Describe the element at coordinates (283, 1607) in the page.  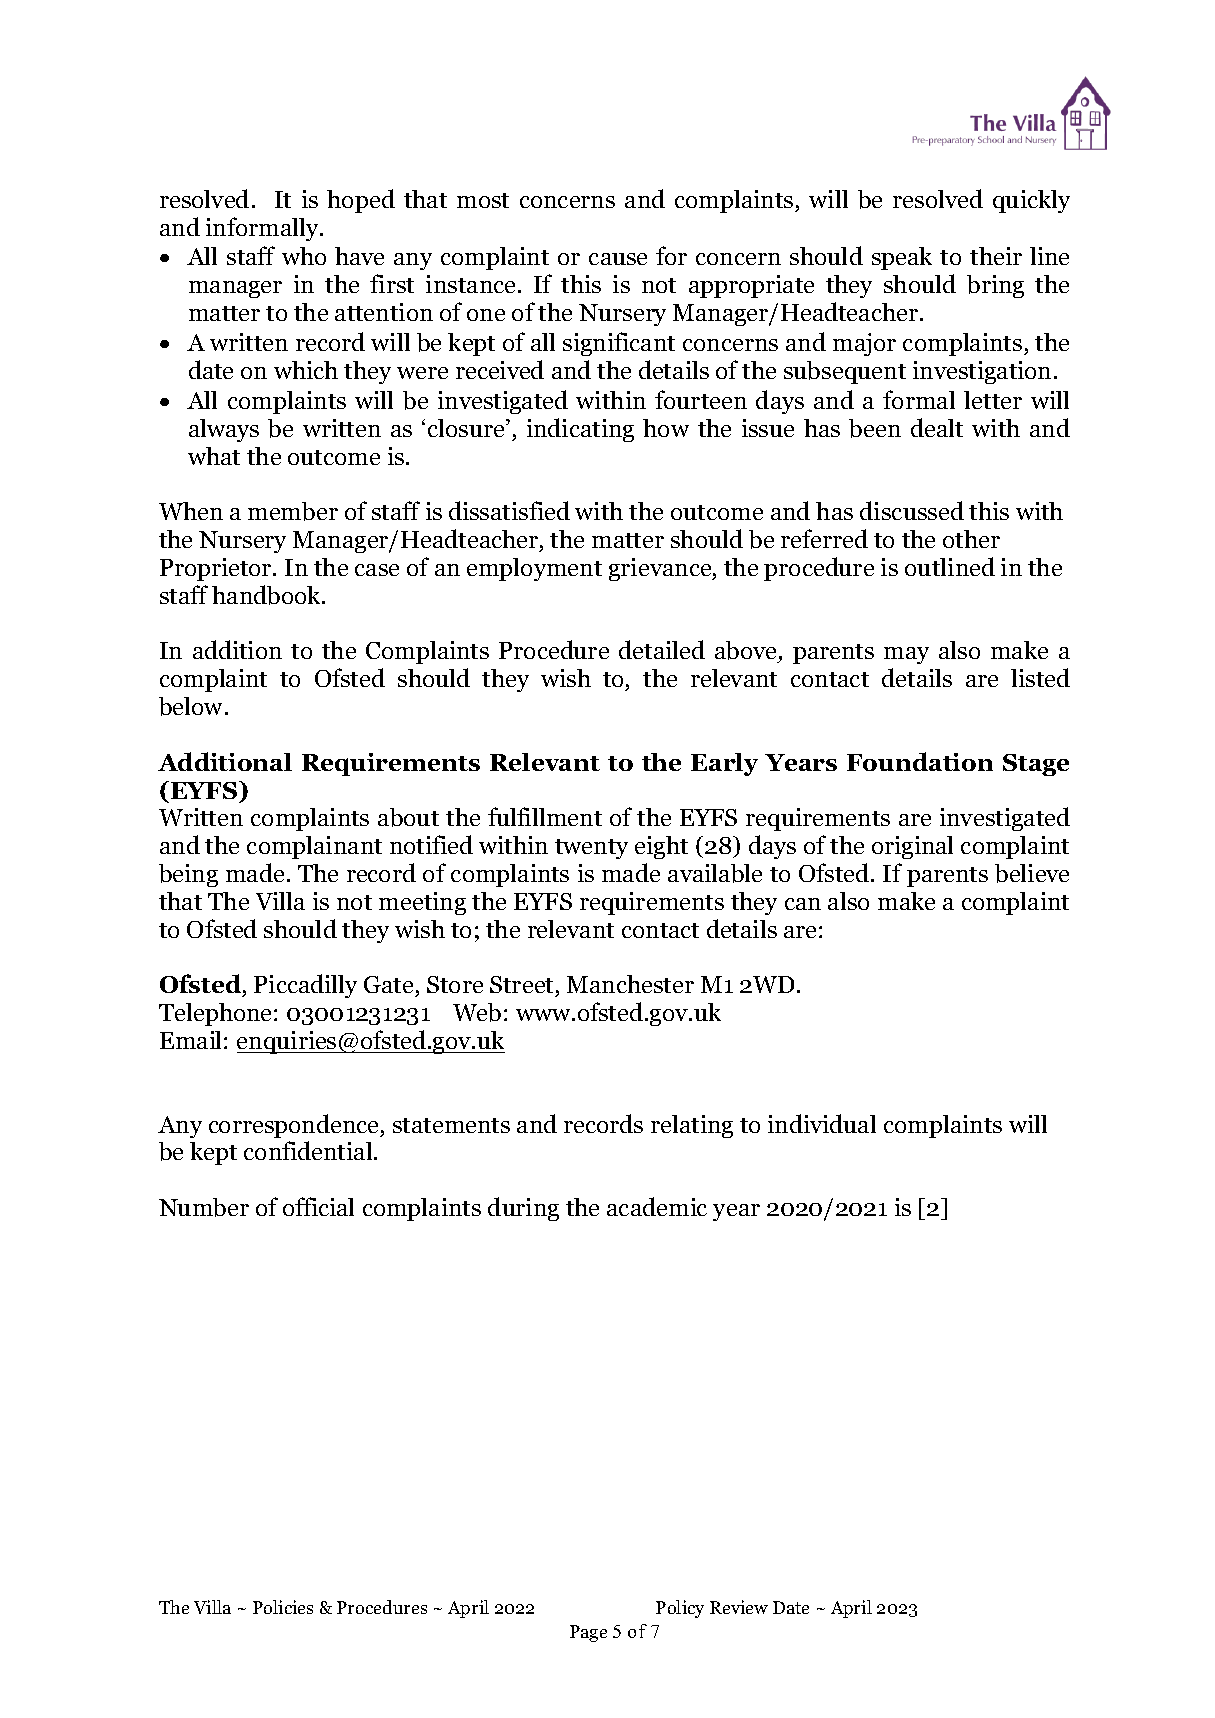
I see `Policies` at that location.
